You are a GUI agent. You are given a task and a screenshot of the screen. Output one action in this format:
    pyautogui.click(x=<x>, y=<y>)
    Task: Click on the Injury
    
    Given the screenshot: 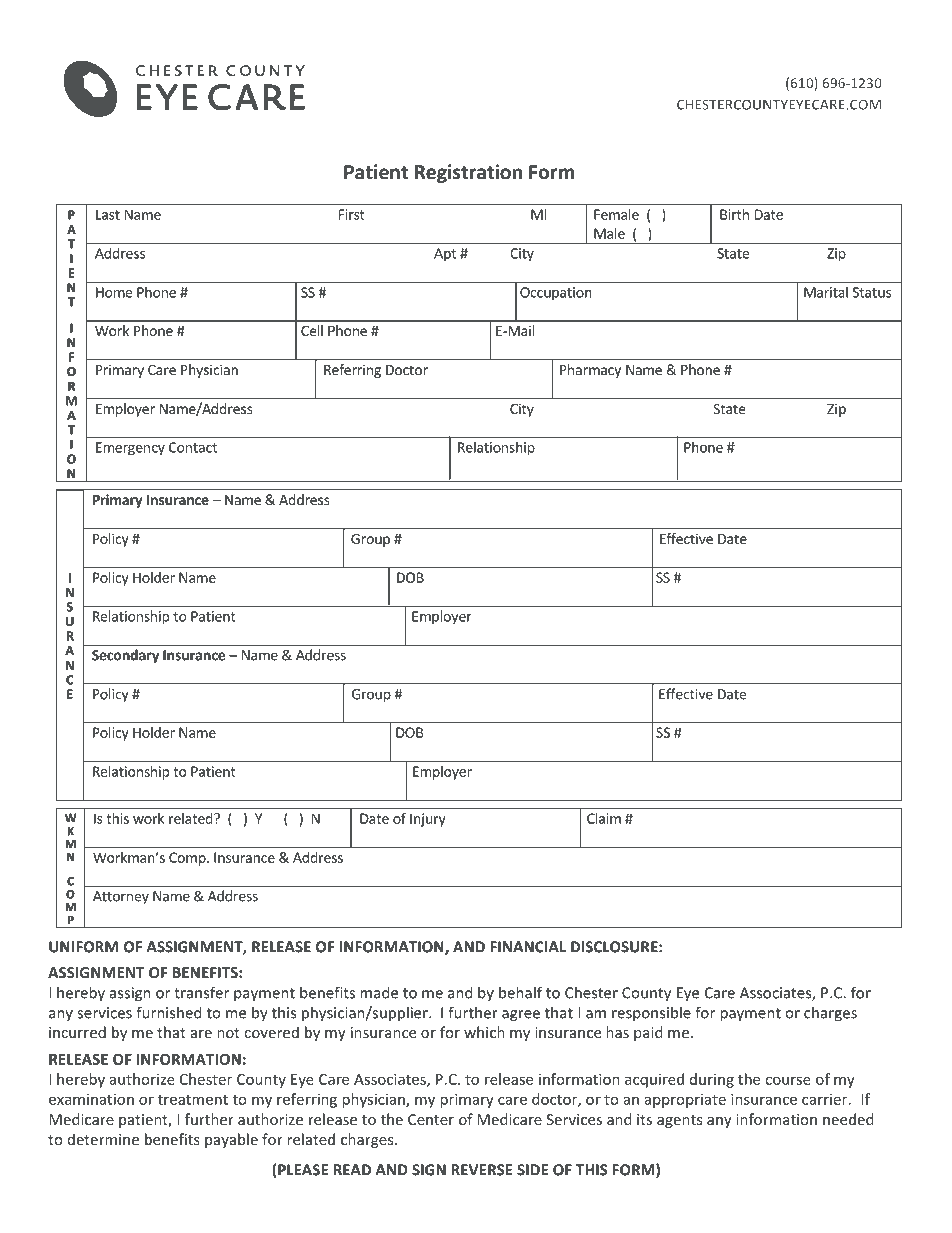 What is the action you would take?
    pyautogui.click(x=428, y=820)
